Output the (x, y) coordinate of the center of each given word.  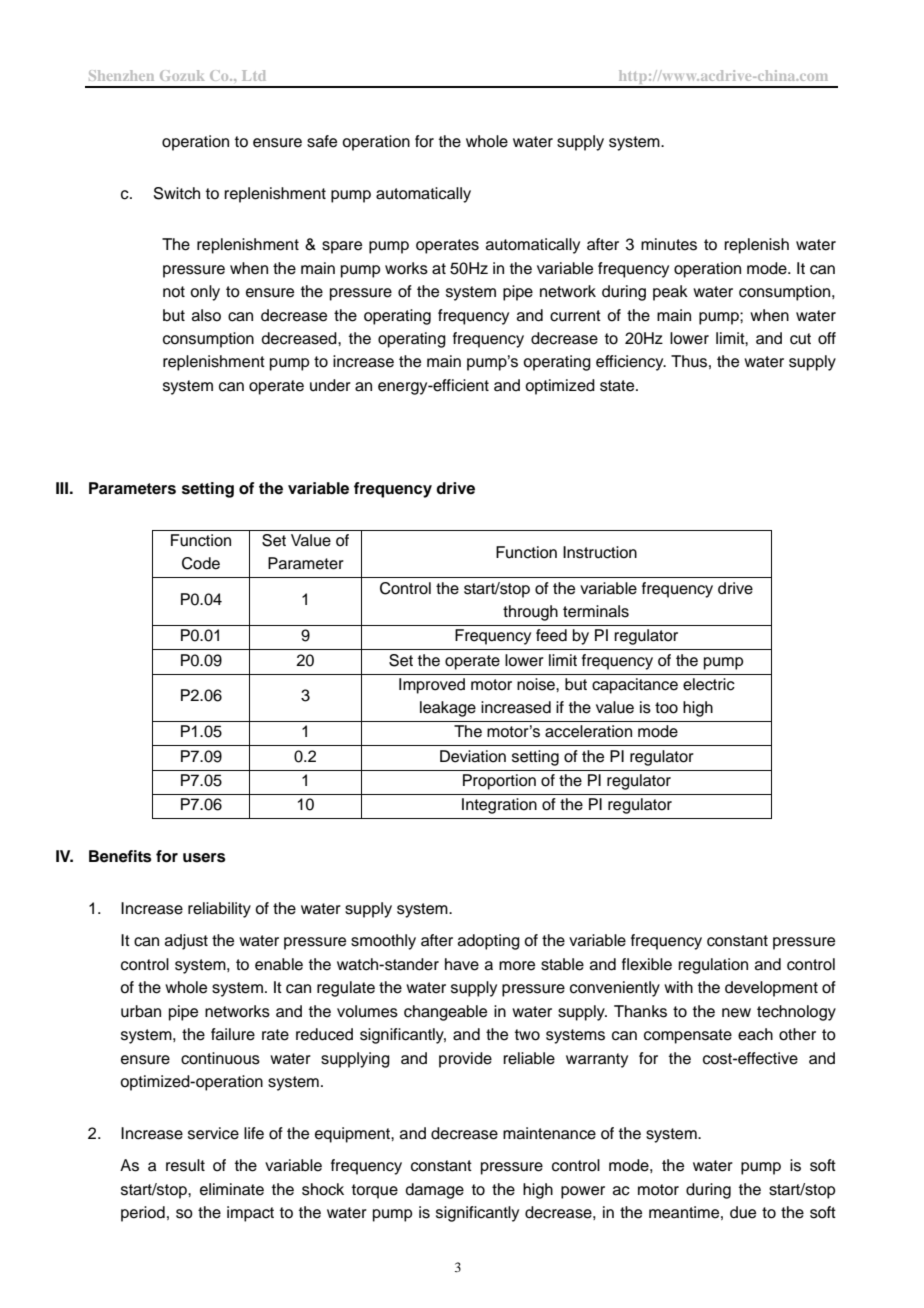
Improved (432, 686)
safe (322, 141)
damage (434, 1191)
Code (201, 563)
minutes (669, 244)
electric (709, 684)
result (185, 1165)
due (743, 1212)
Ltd (254, 75)
